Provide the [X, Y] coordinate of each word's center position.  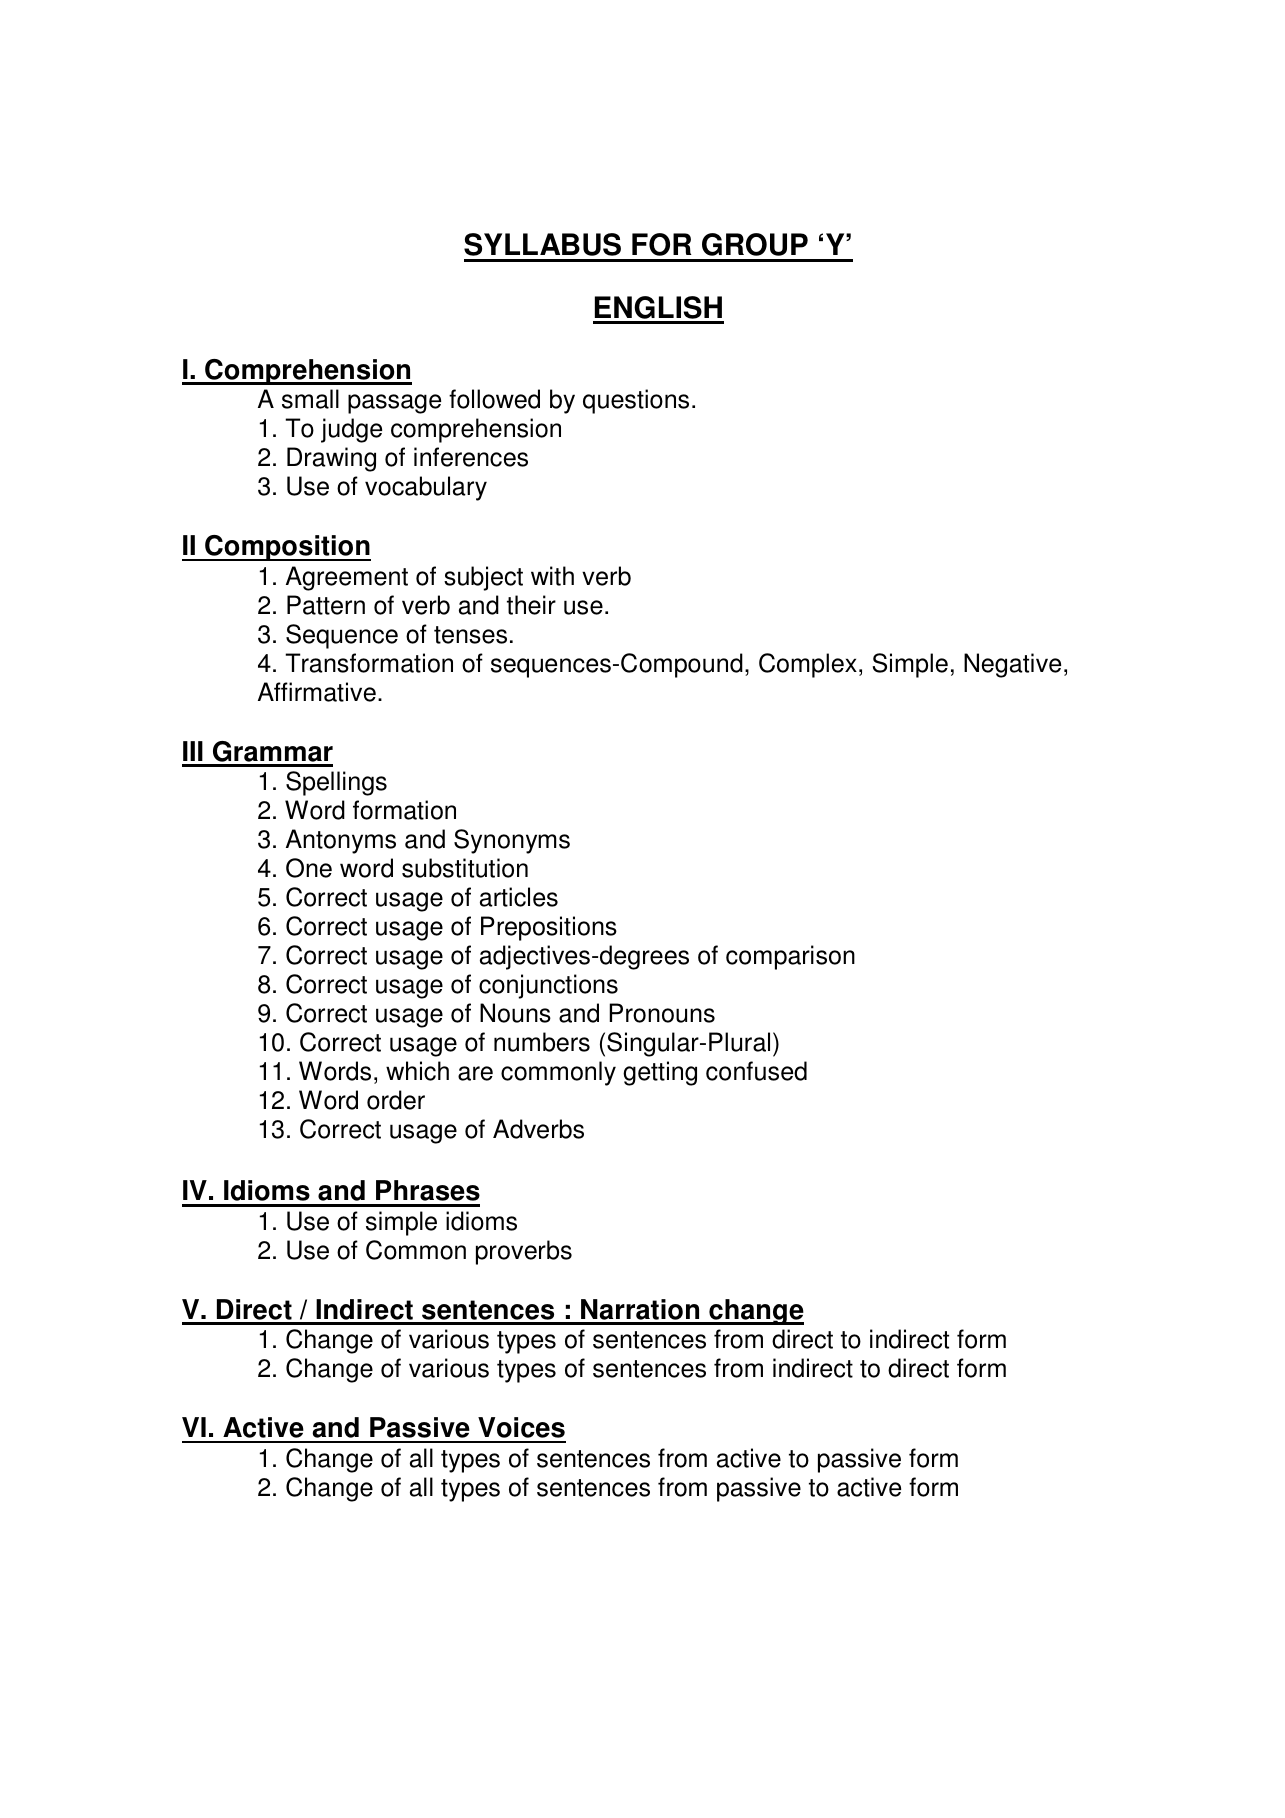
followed [494, 399]
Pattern [326, 605]
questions [636, 401]
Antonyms [341, 841]
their [531, 605]
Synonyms [512, 841]
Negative [1012, 665]
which [417, 1071]
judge [351, 430]
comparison [790, 957]
